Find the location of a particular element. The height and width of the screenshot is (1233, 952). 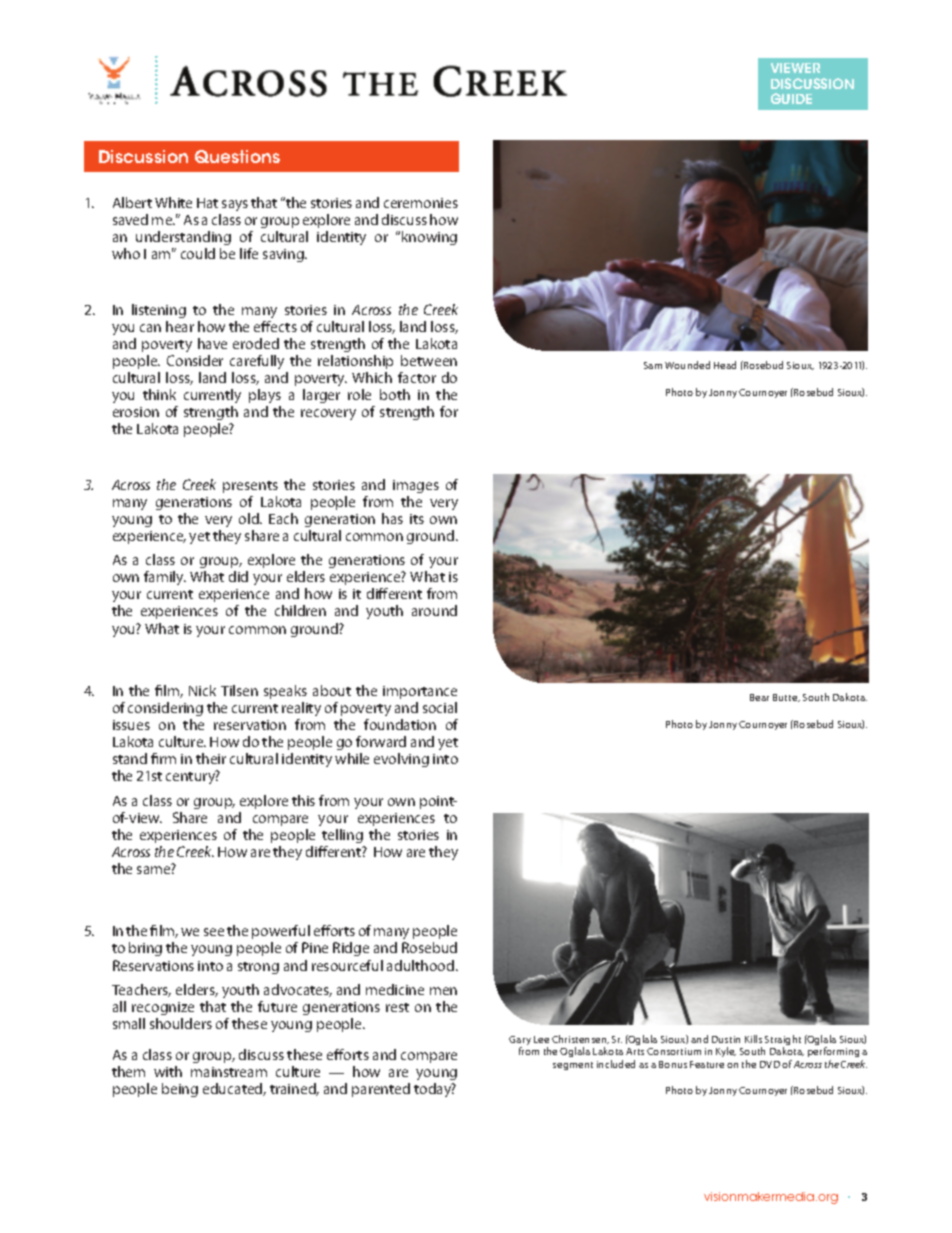

DVD is located at coordinates (770, 1064).
